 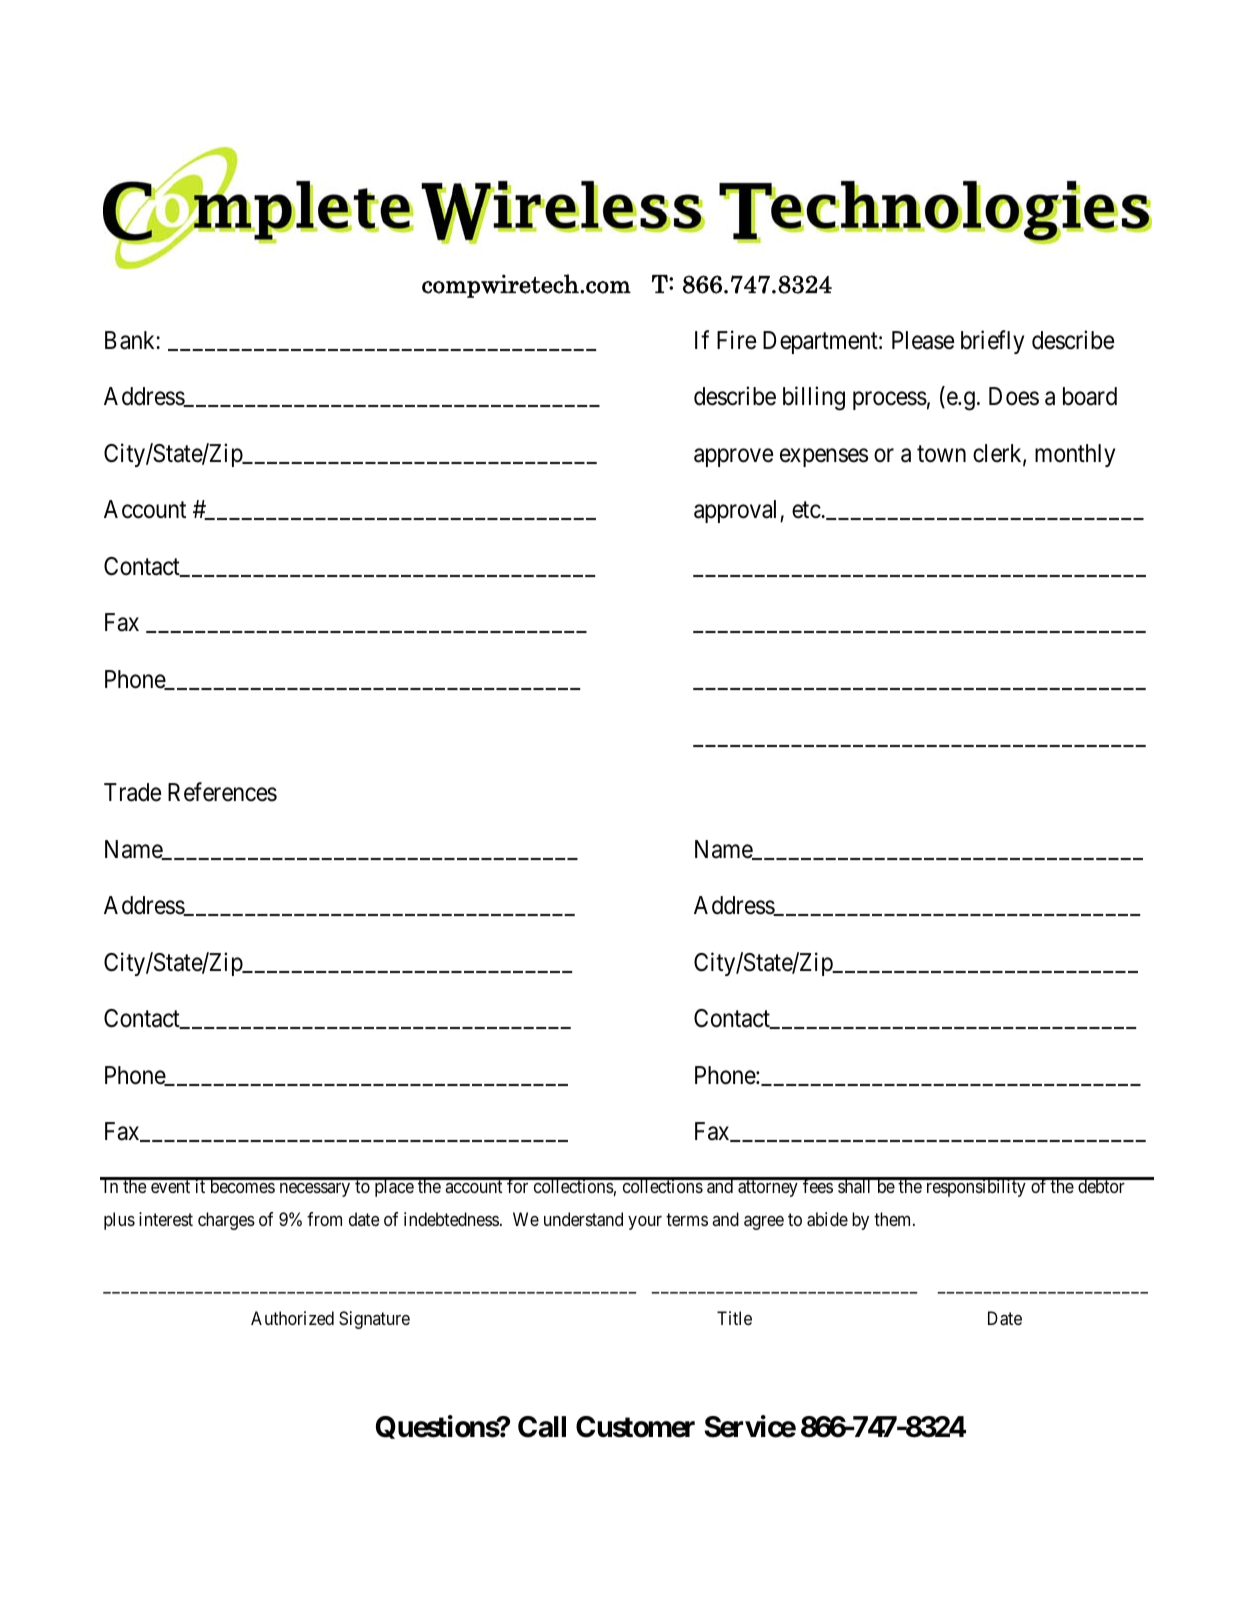 I want to click on Customer, so click(x=635, y=1427).
